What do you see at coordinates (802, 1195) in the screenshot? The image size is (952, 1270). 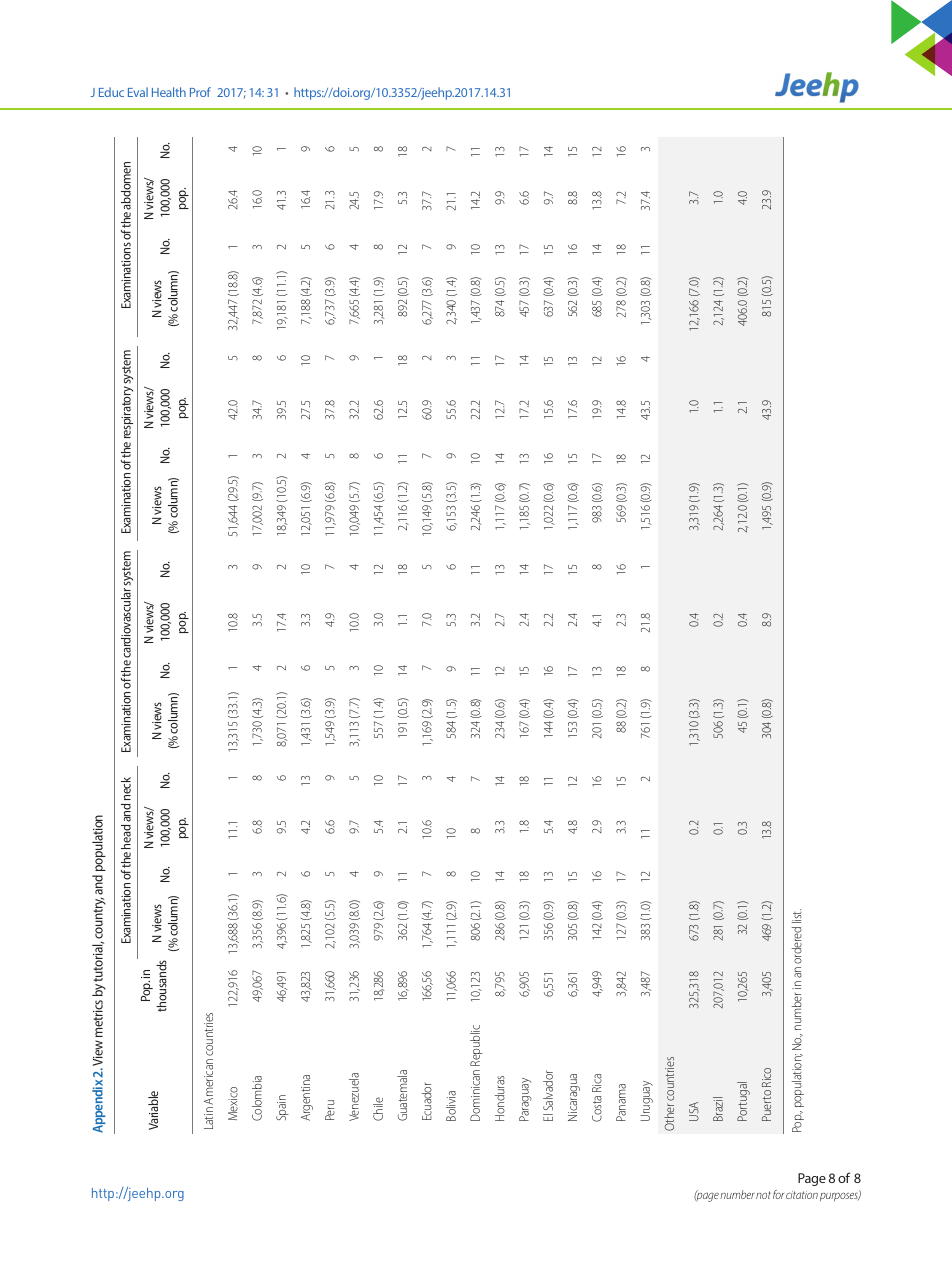 I see `citation` at bounding box center [802, 1195].
